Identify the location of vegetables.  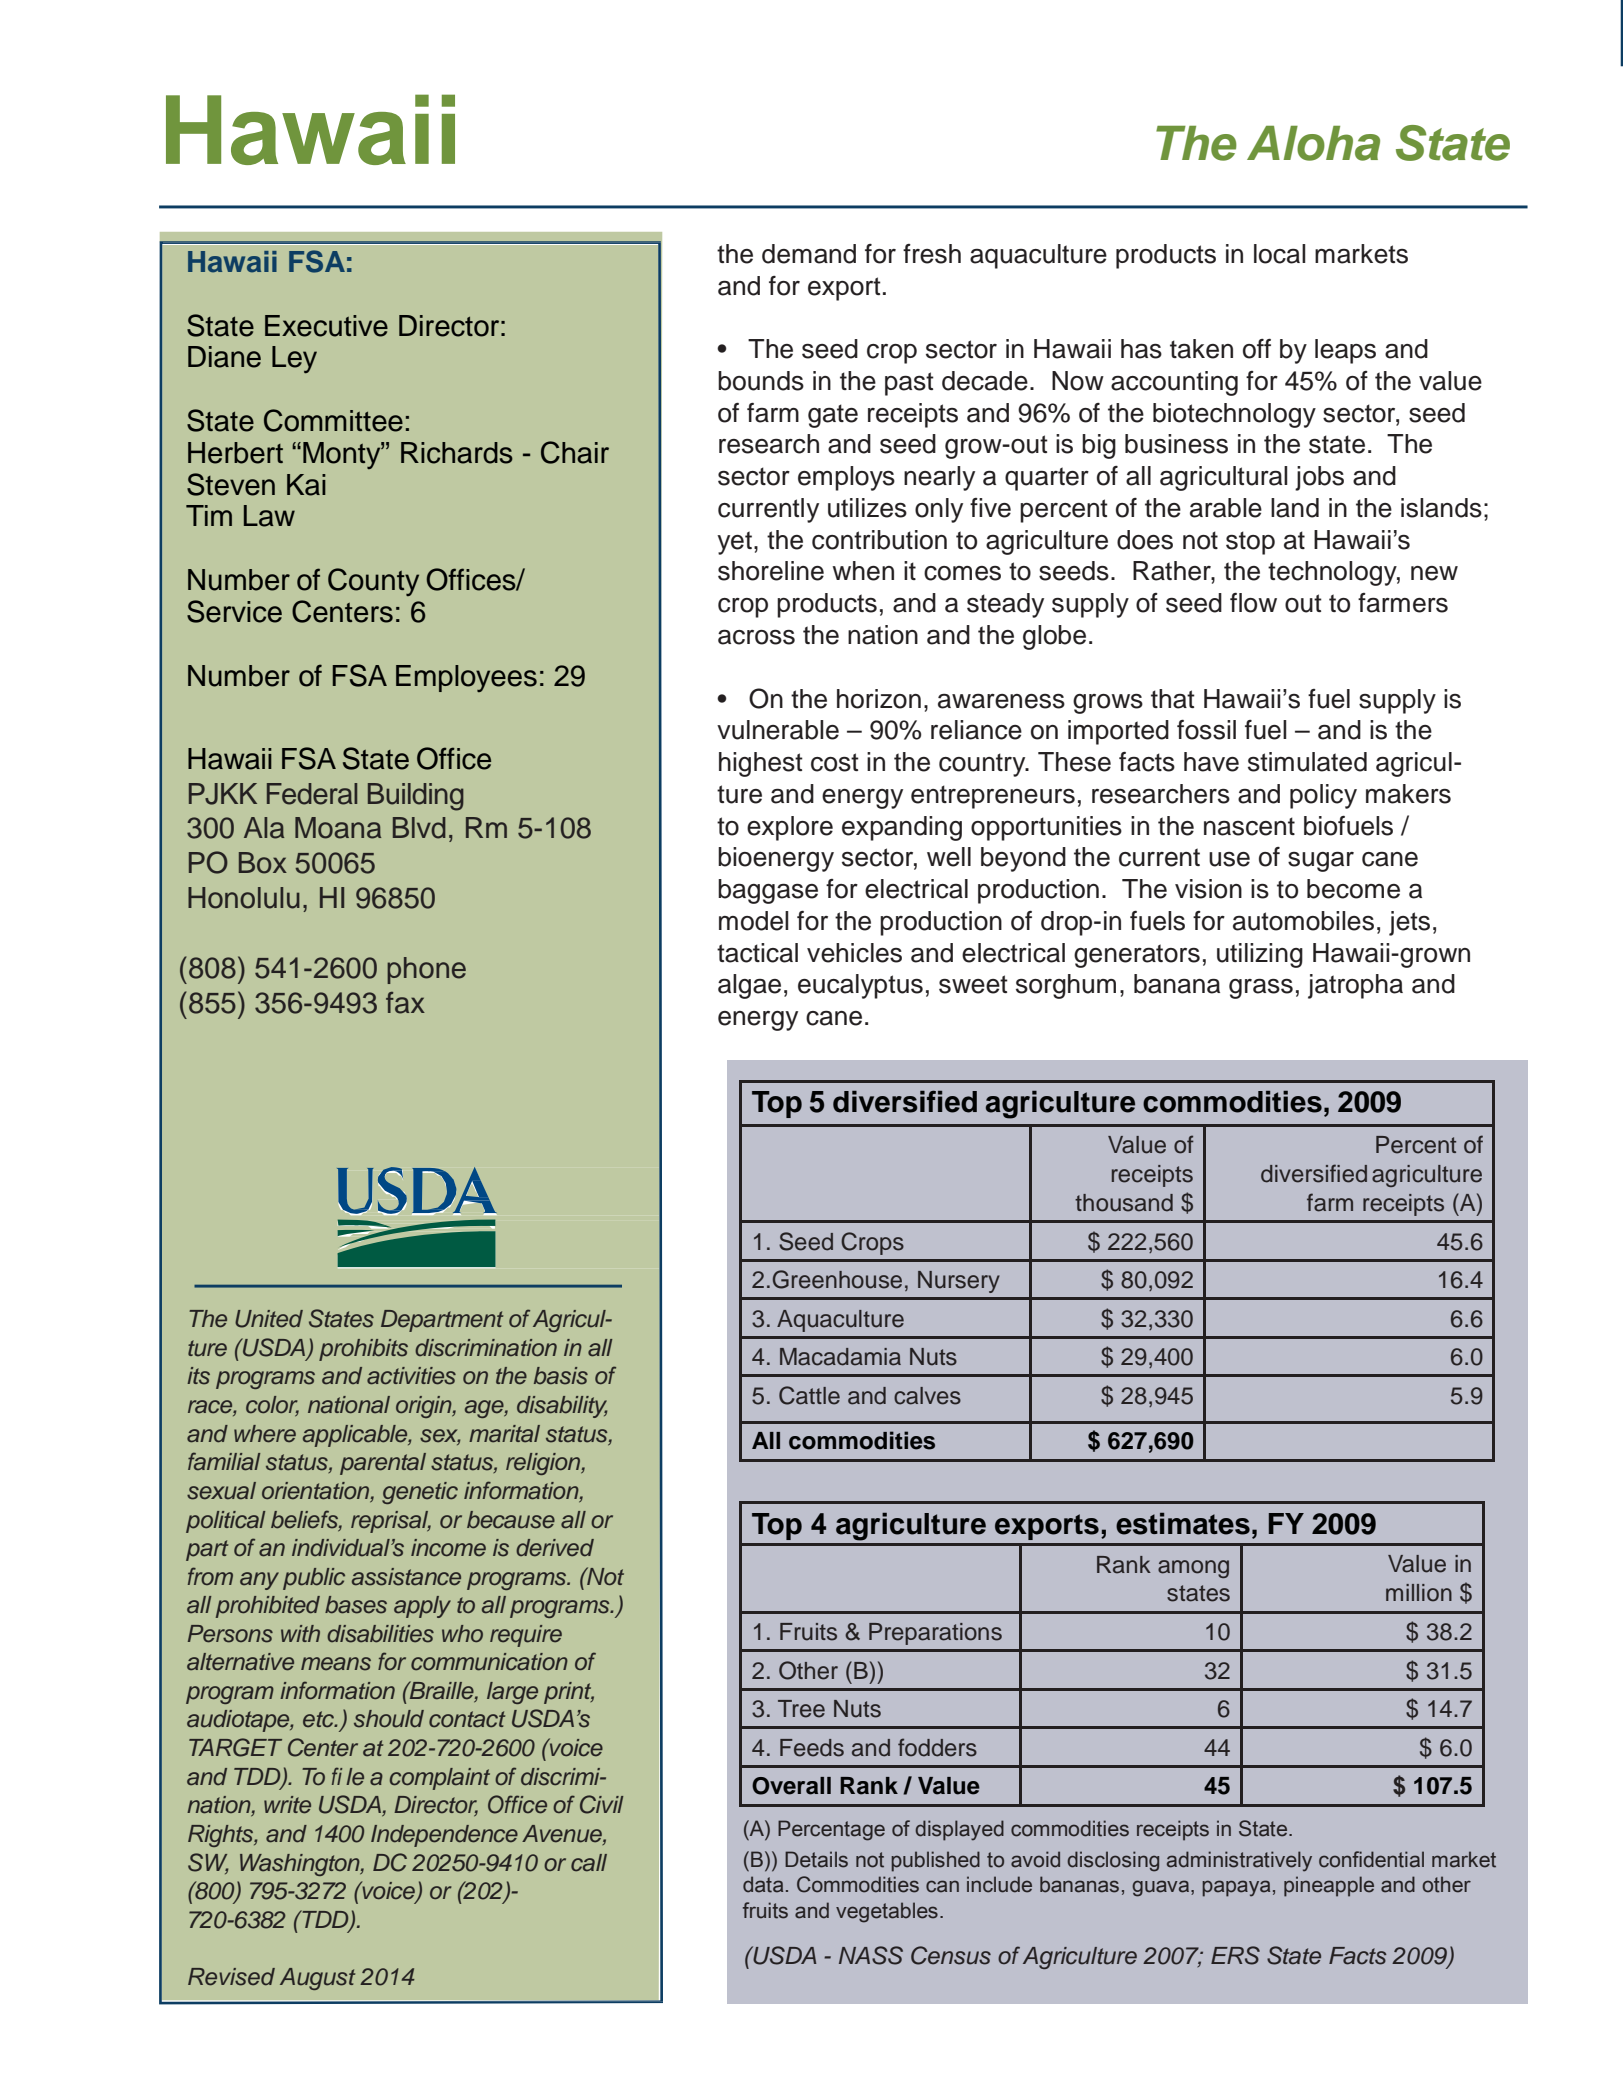
(887, 1912).
